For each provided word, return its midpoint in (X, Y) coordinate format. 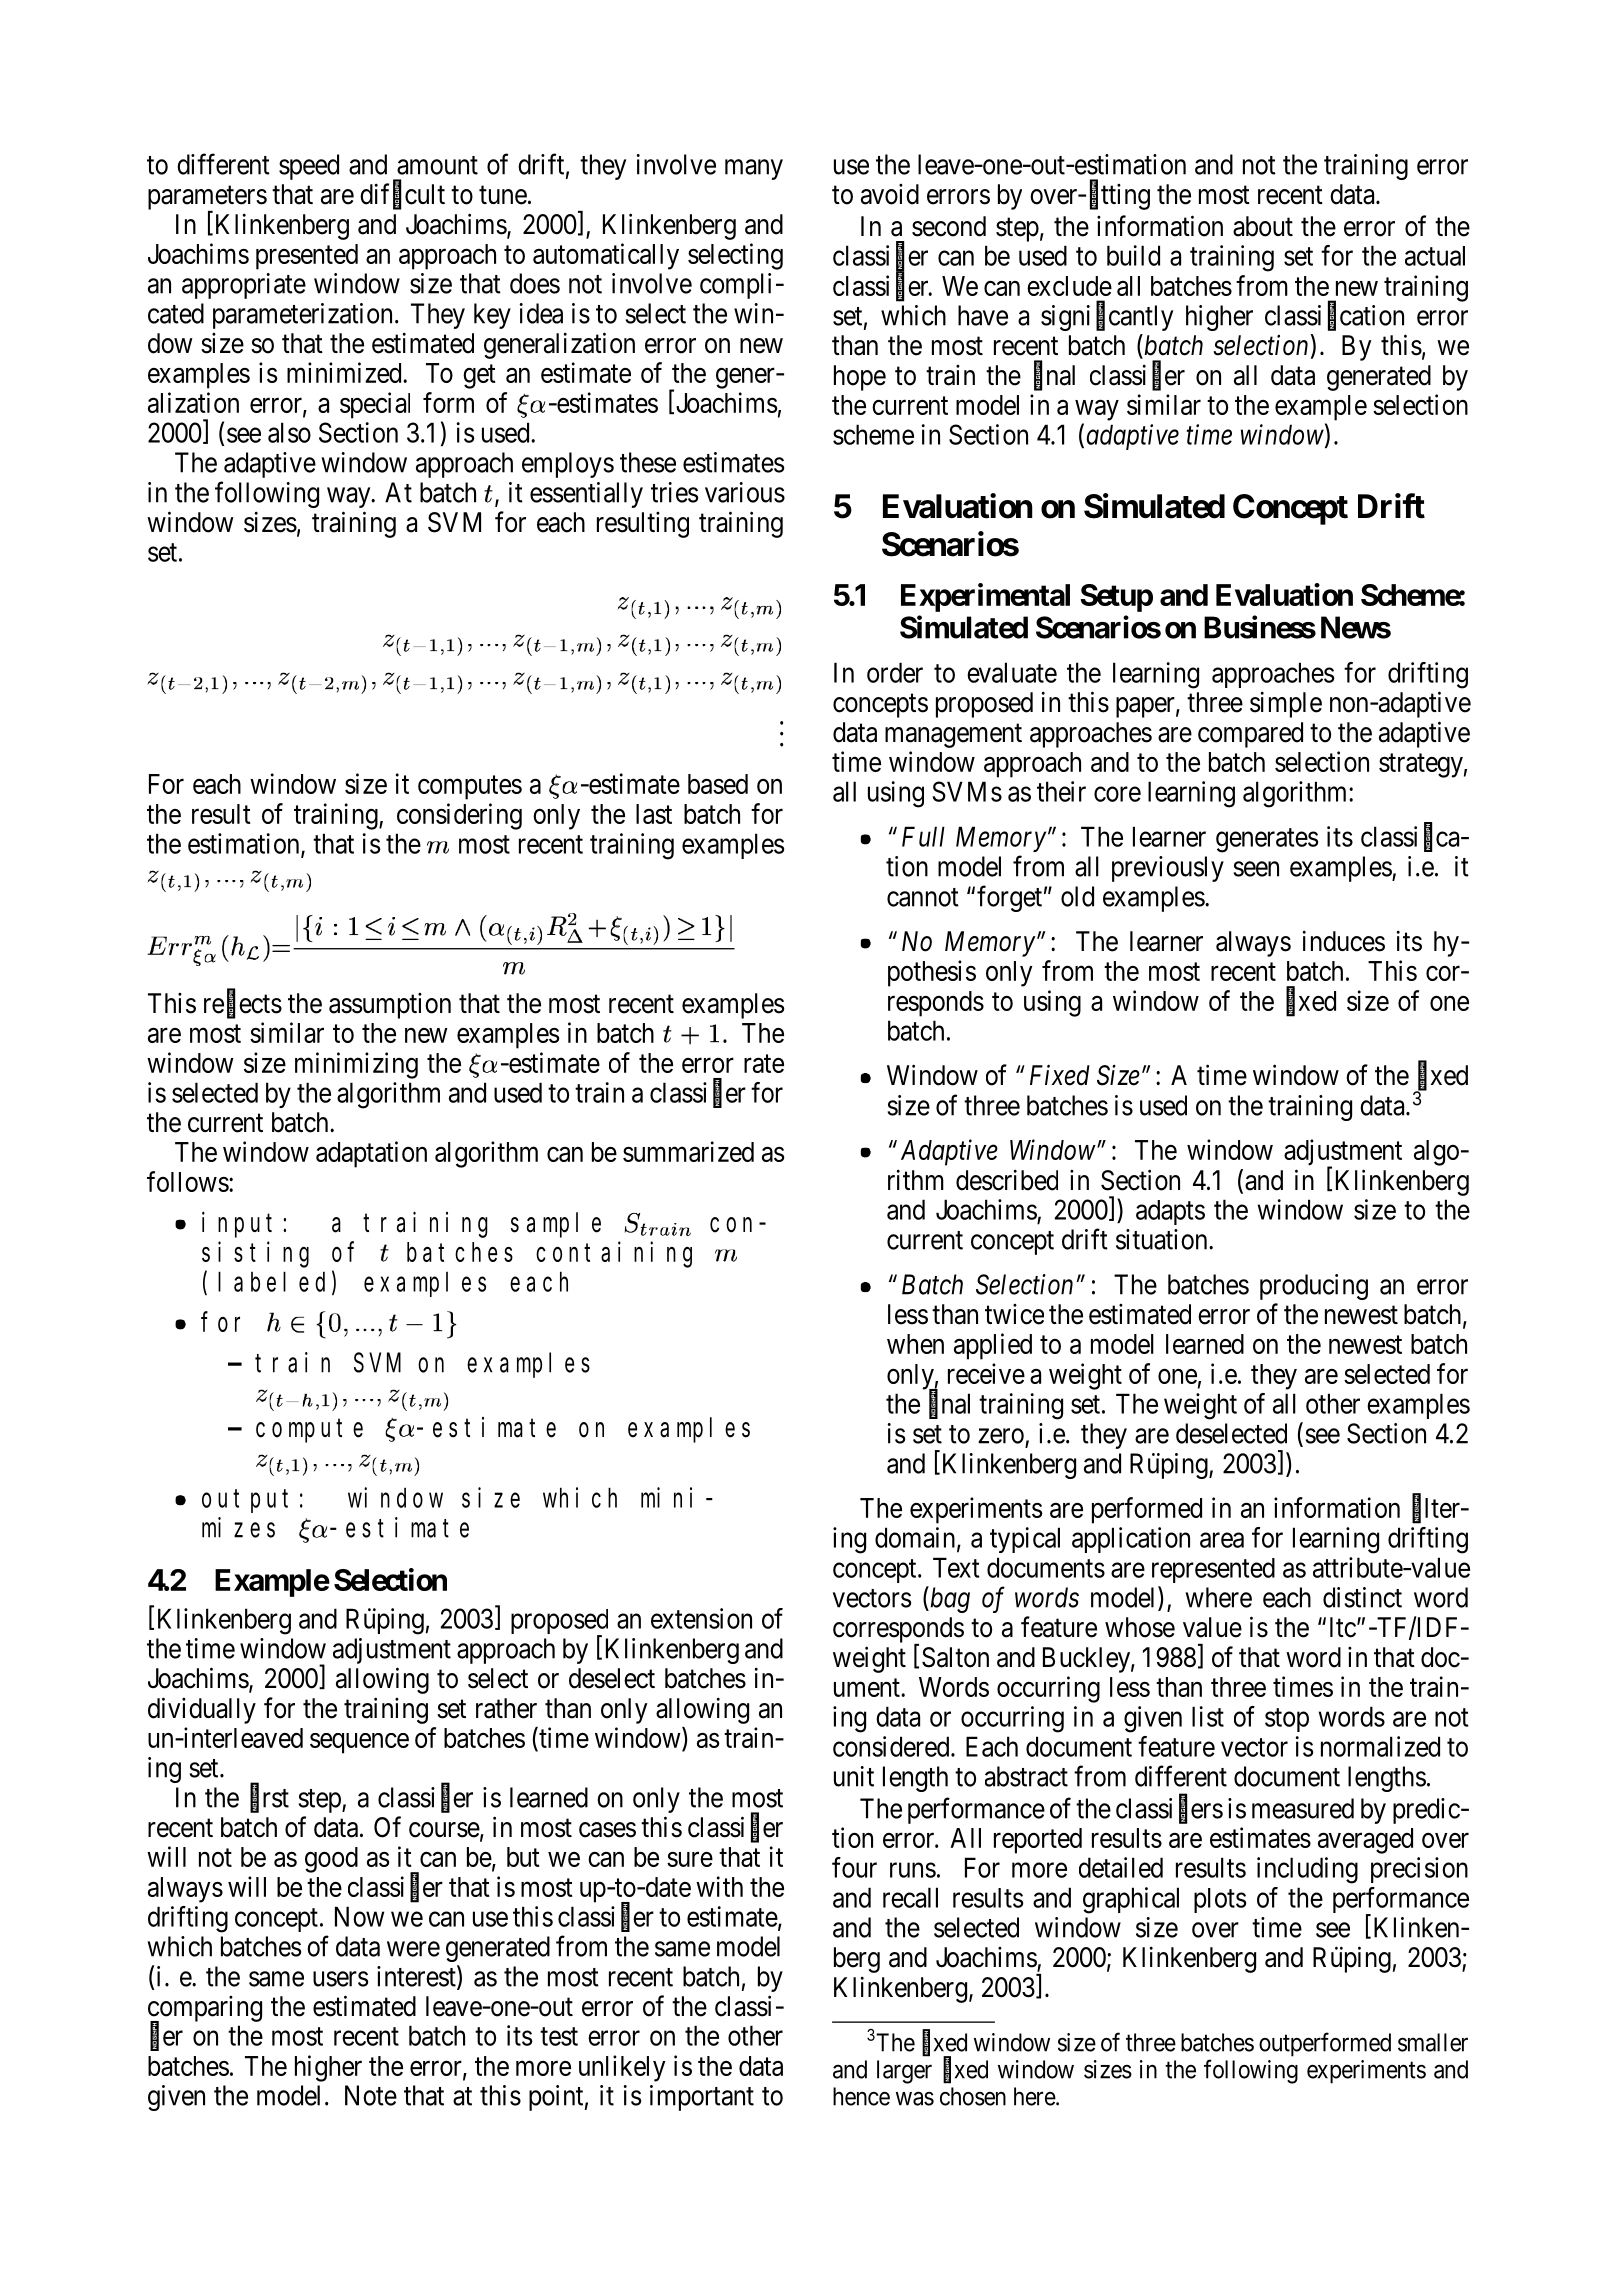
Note (371, 2095)
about (1263, 226)
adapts (1170, 1212)
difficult (402, 195)
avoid (890, 194)
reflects (243, 1004)
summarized (688, 1151)
